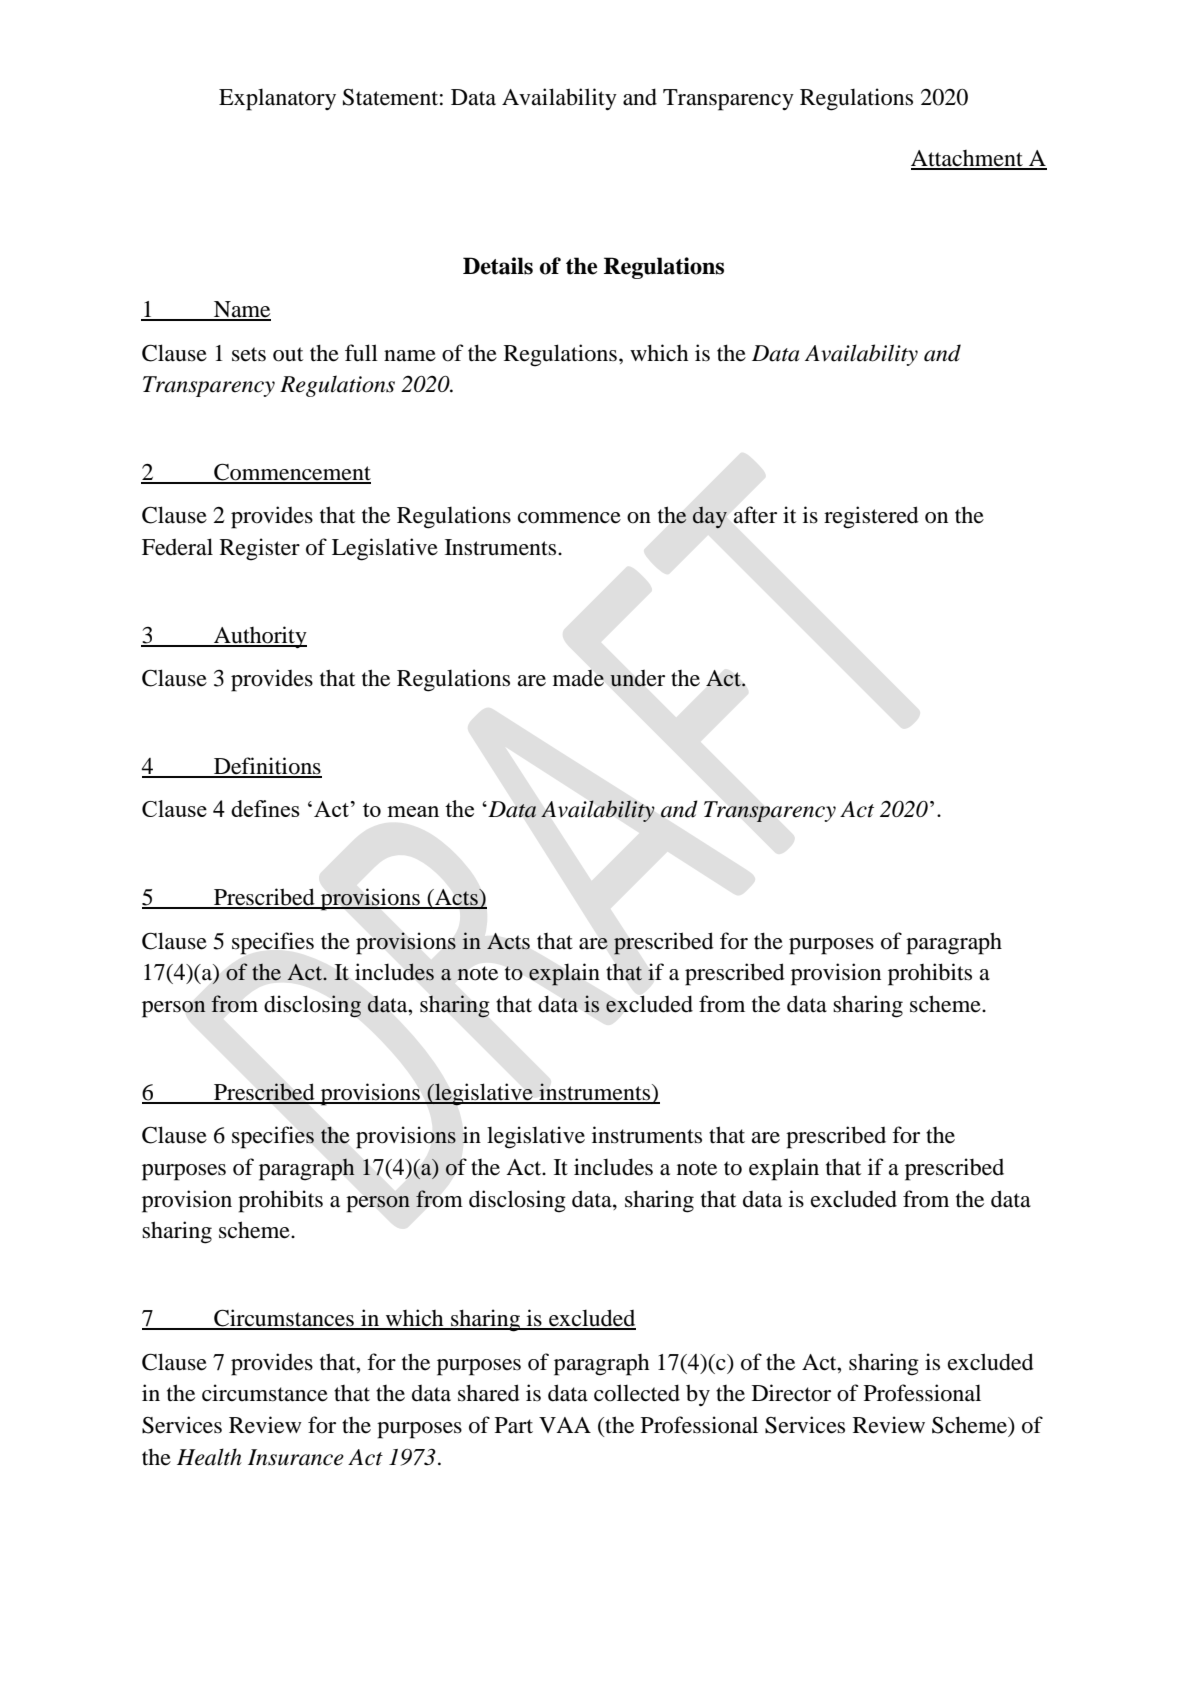 Image resolution: width=1190 pixels, height=1683 pixels. Describe the element at coordinates (710, 517) in the image. I see `day` at that location.
